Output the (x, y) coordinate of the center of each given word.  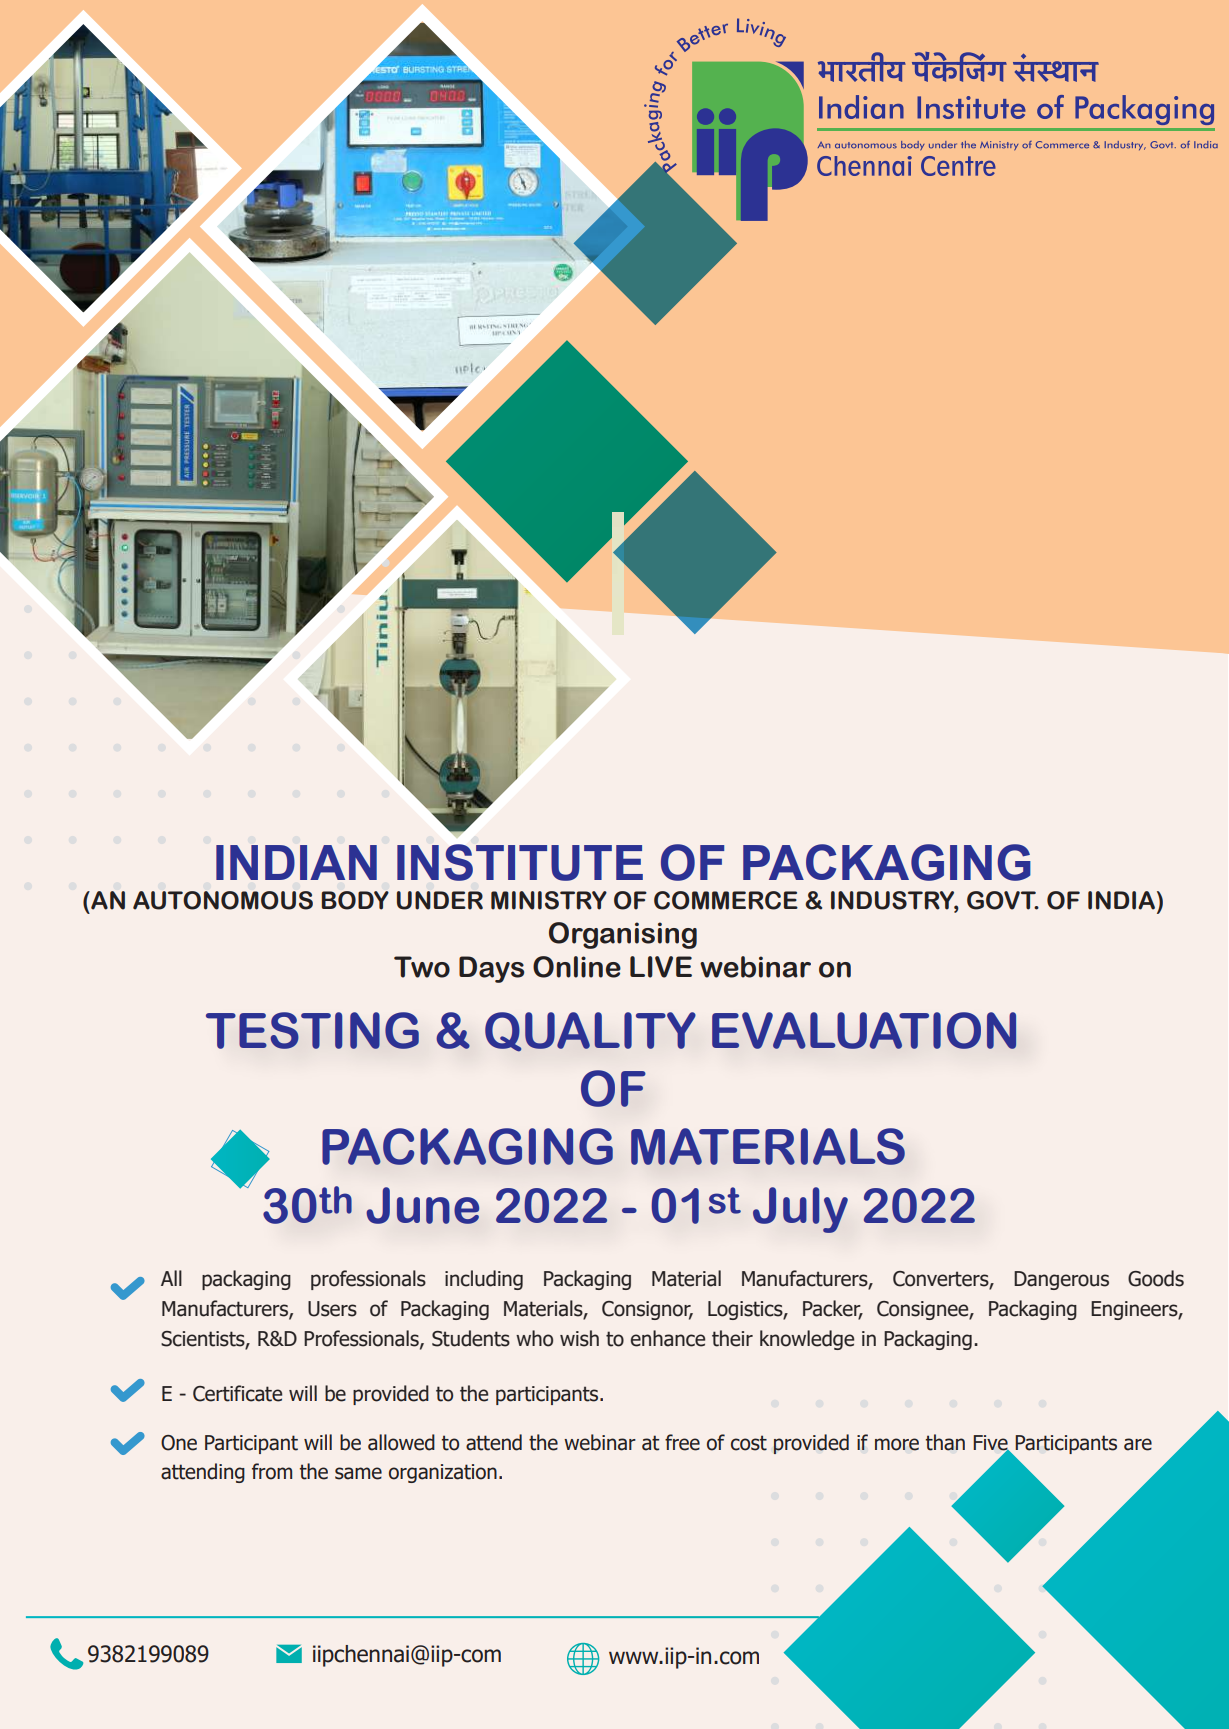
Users (332, 1309)
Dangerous (1061, 1280)
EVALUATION (864, 1030)
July (800, 1210)
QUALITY (590, 1032)
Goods (1156, 1278)
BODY (355, 900)
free (682, 1442)
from (272, 1471)
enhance (668, 1338)
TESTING (312, 1030)
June (422, 1205)
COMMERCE (726, 900)
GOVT (1002, 900)
